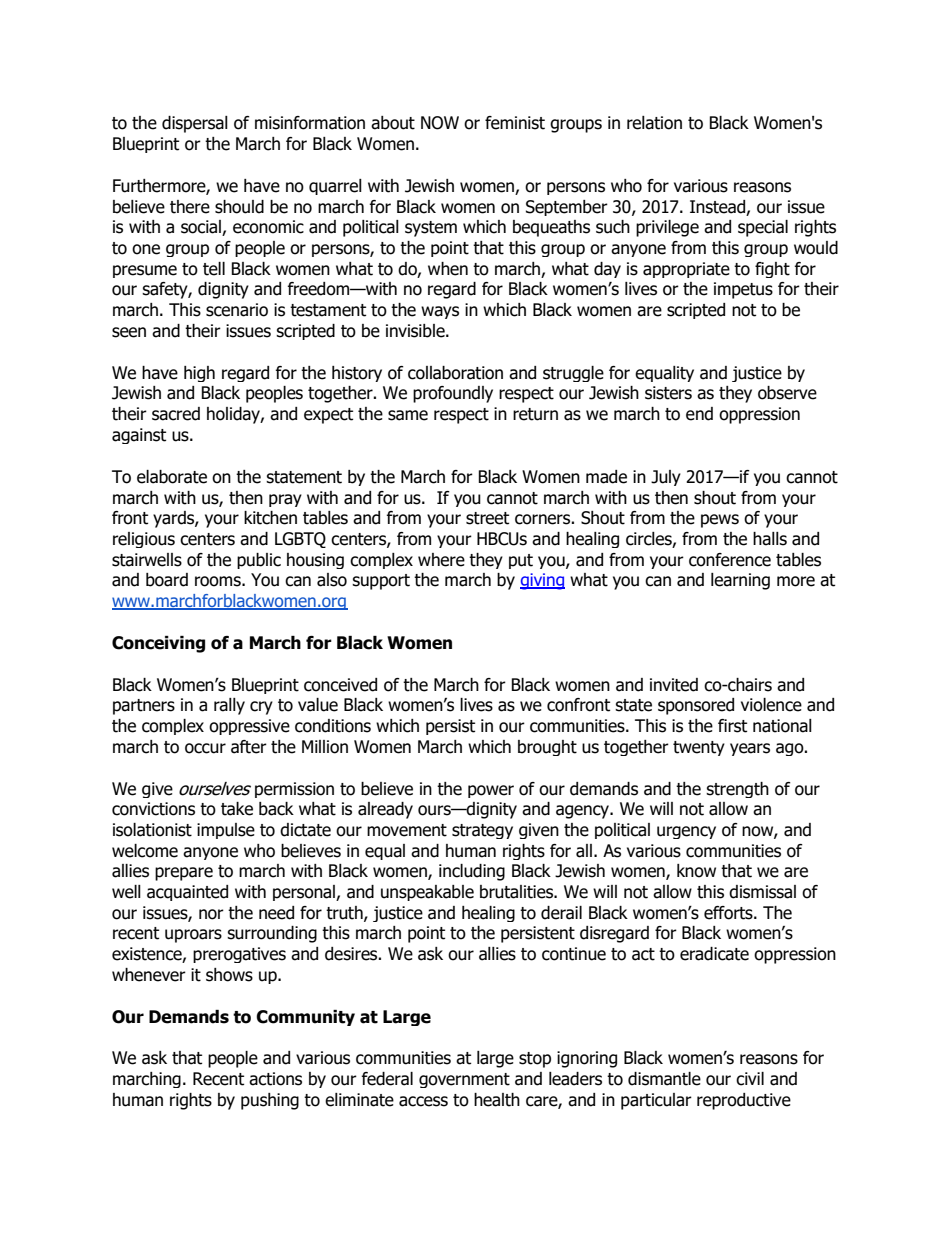 This page has height=1233, width=952. I want to click on relation, so click(654, 123).
